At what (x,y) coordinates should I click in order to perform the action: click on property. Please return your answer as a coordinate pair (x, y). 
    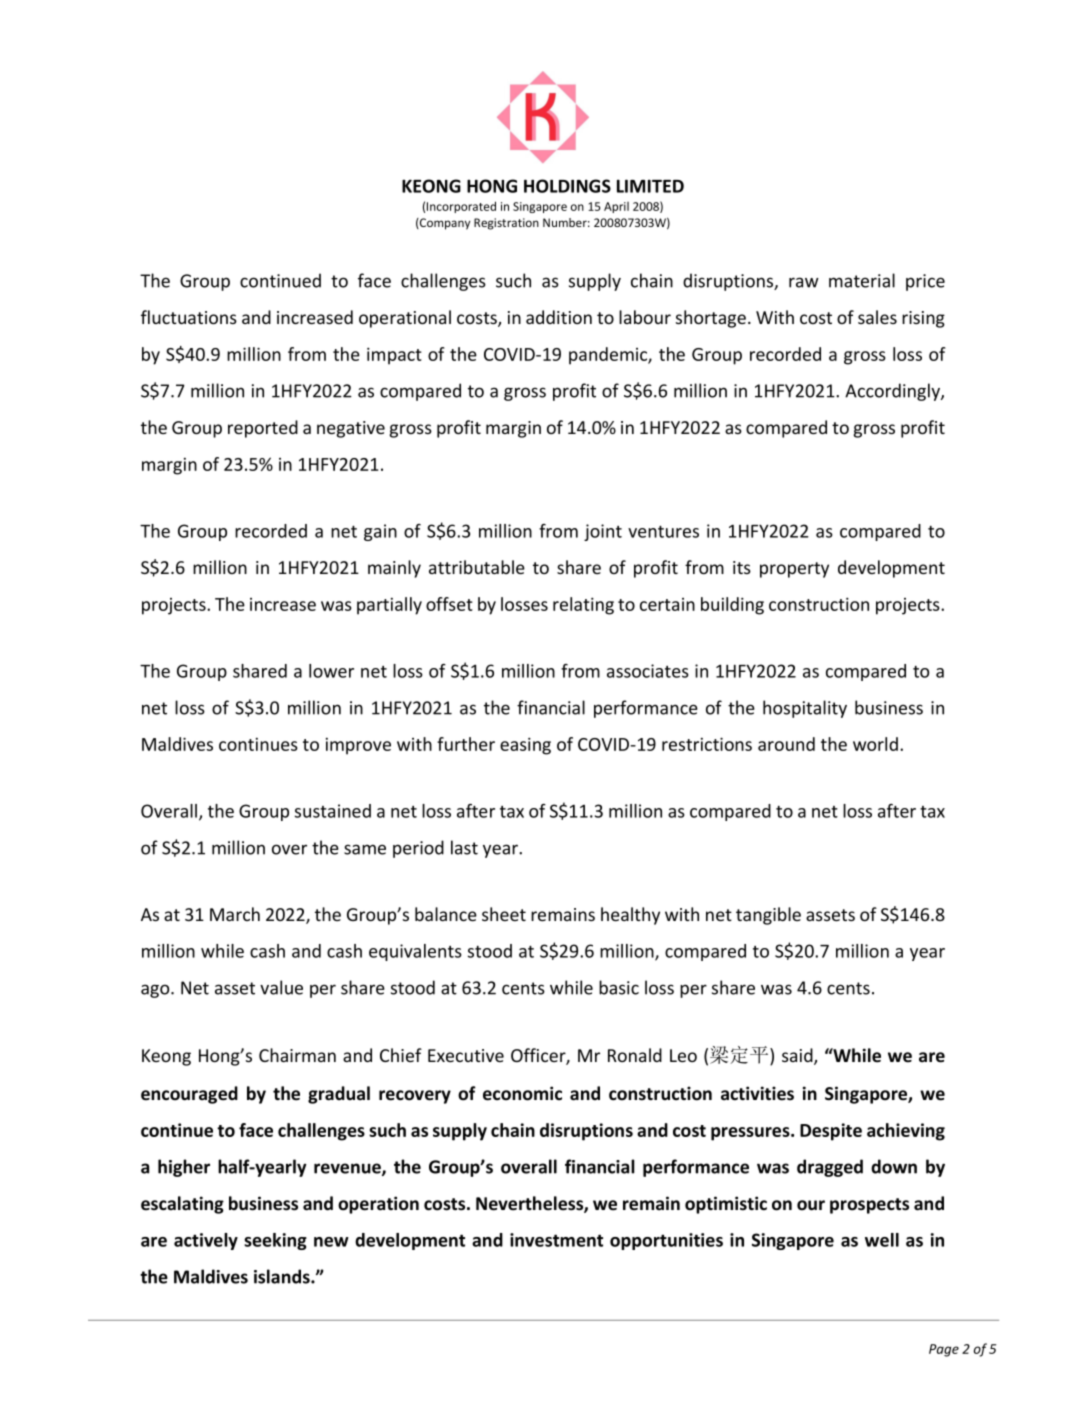
    Looking at the image, I should click on (794, 570).
